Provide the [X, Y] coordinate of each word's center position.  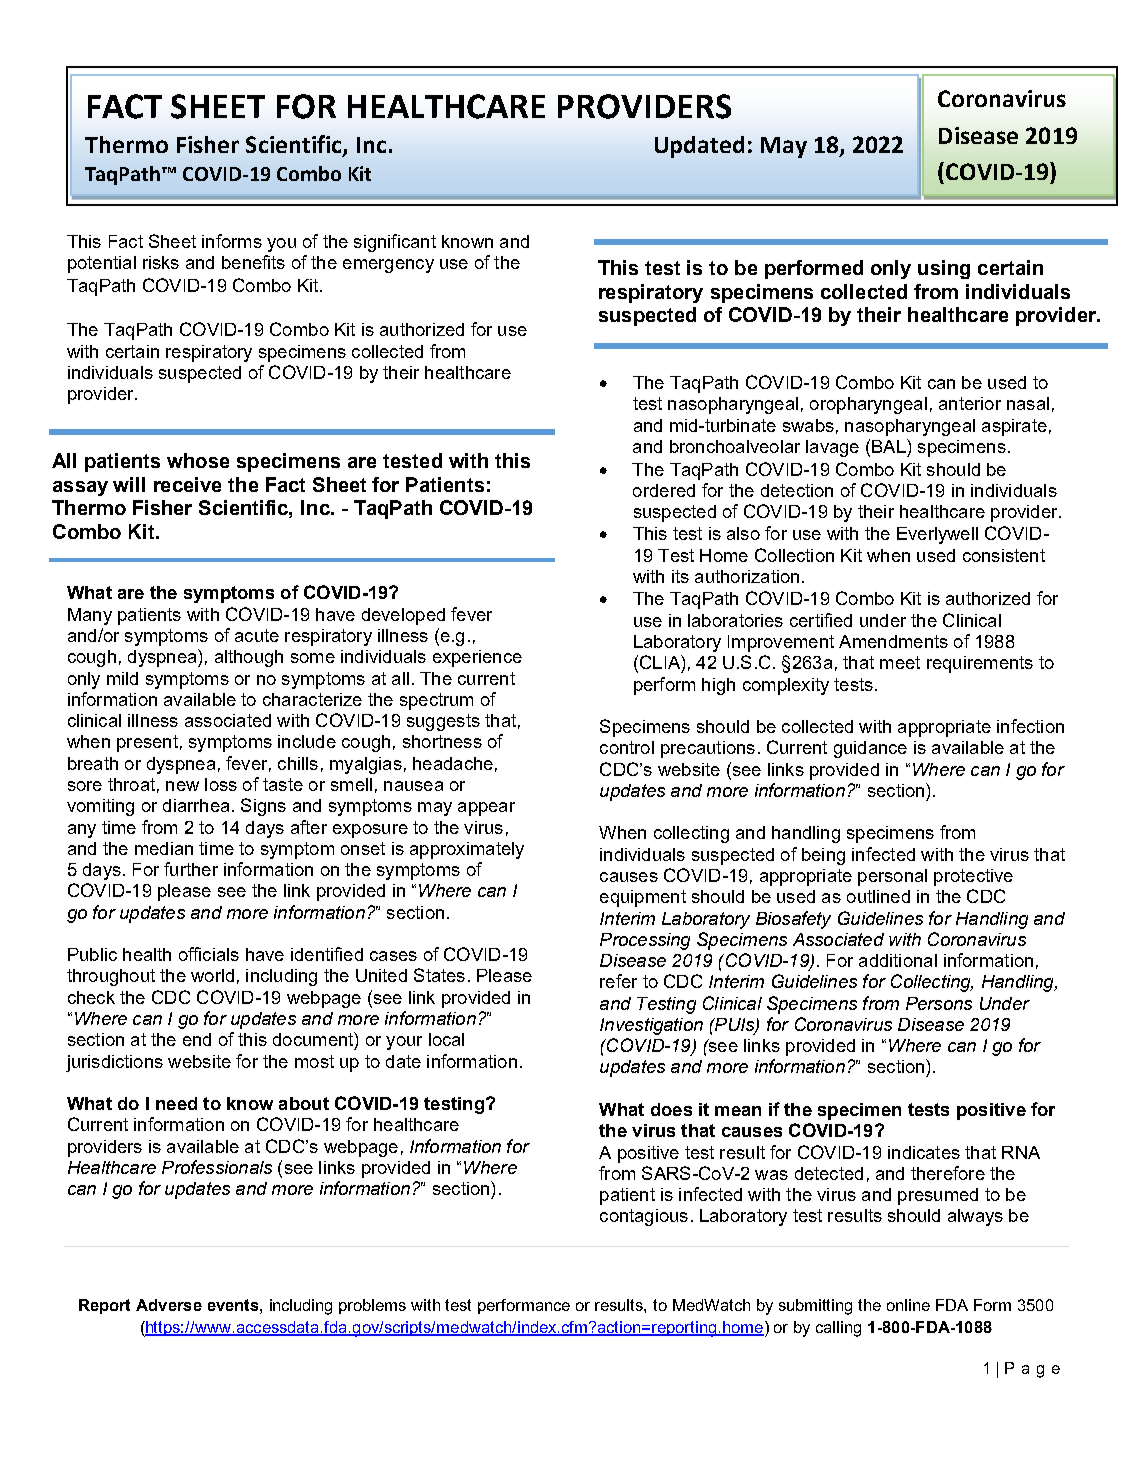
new [182, 786]
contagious [644, 1217]
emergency [388, 266]
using [944, 269]
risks [161, 262]
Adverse [169, 1305]
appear [486, 809]
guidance [870, 749]
